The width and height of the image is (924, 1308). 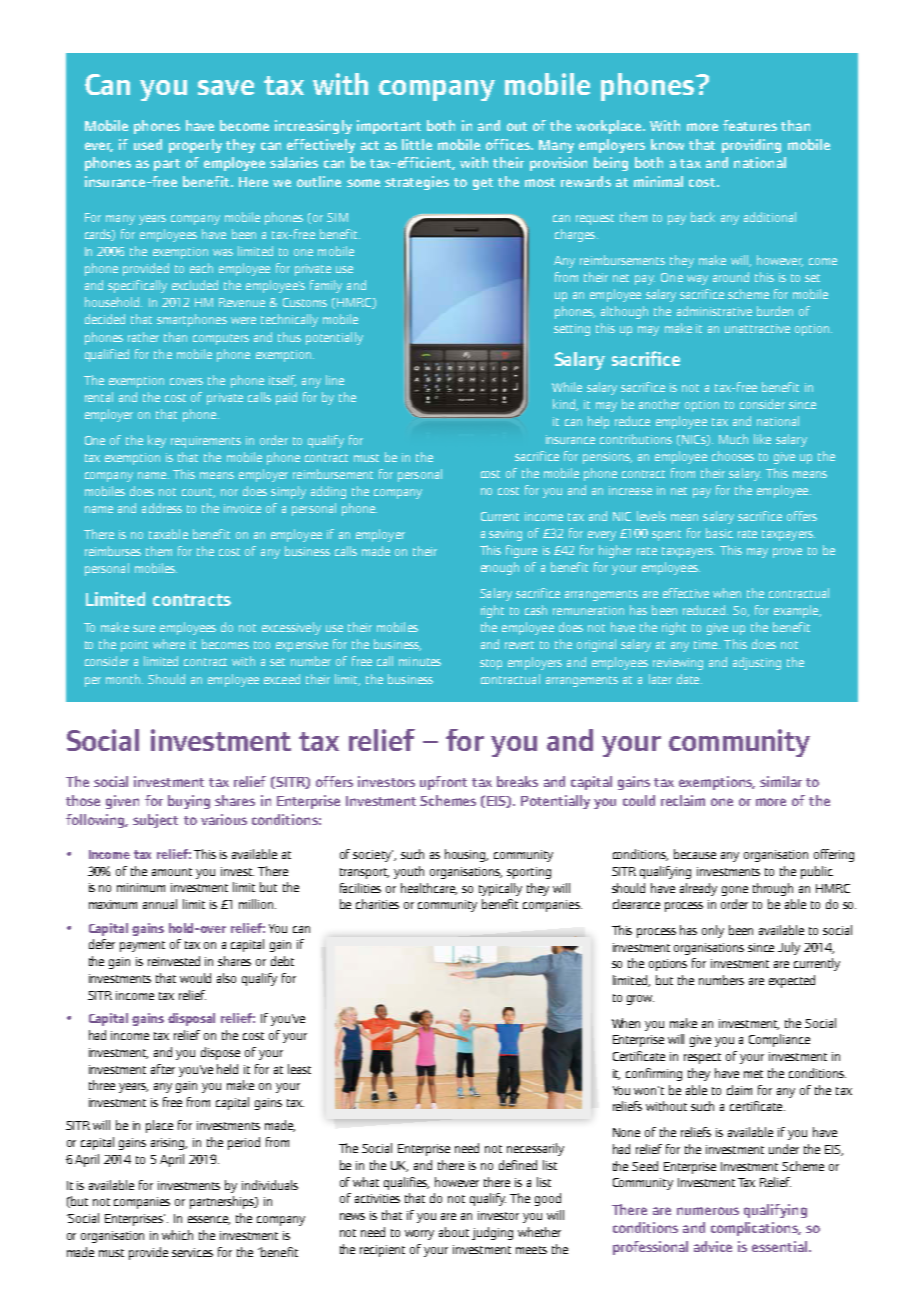 What do you see at coordinates (429, 889) in the image?
I see `healthcare` at bounding box center [429, 889].
